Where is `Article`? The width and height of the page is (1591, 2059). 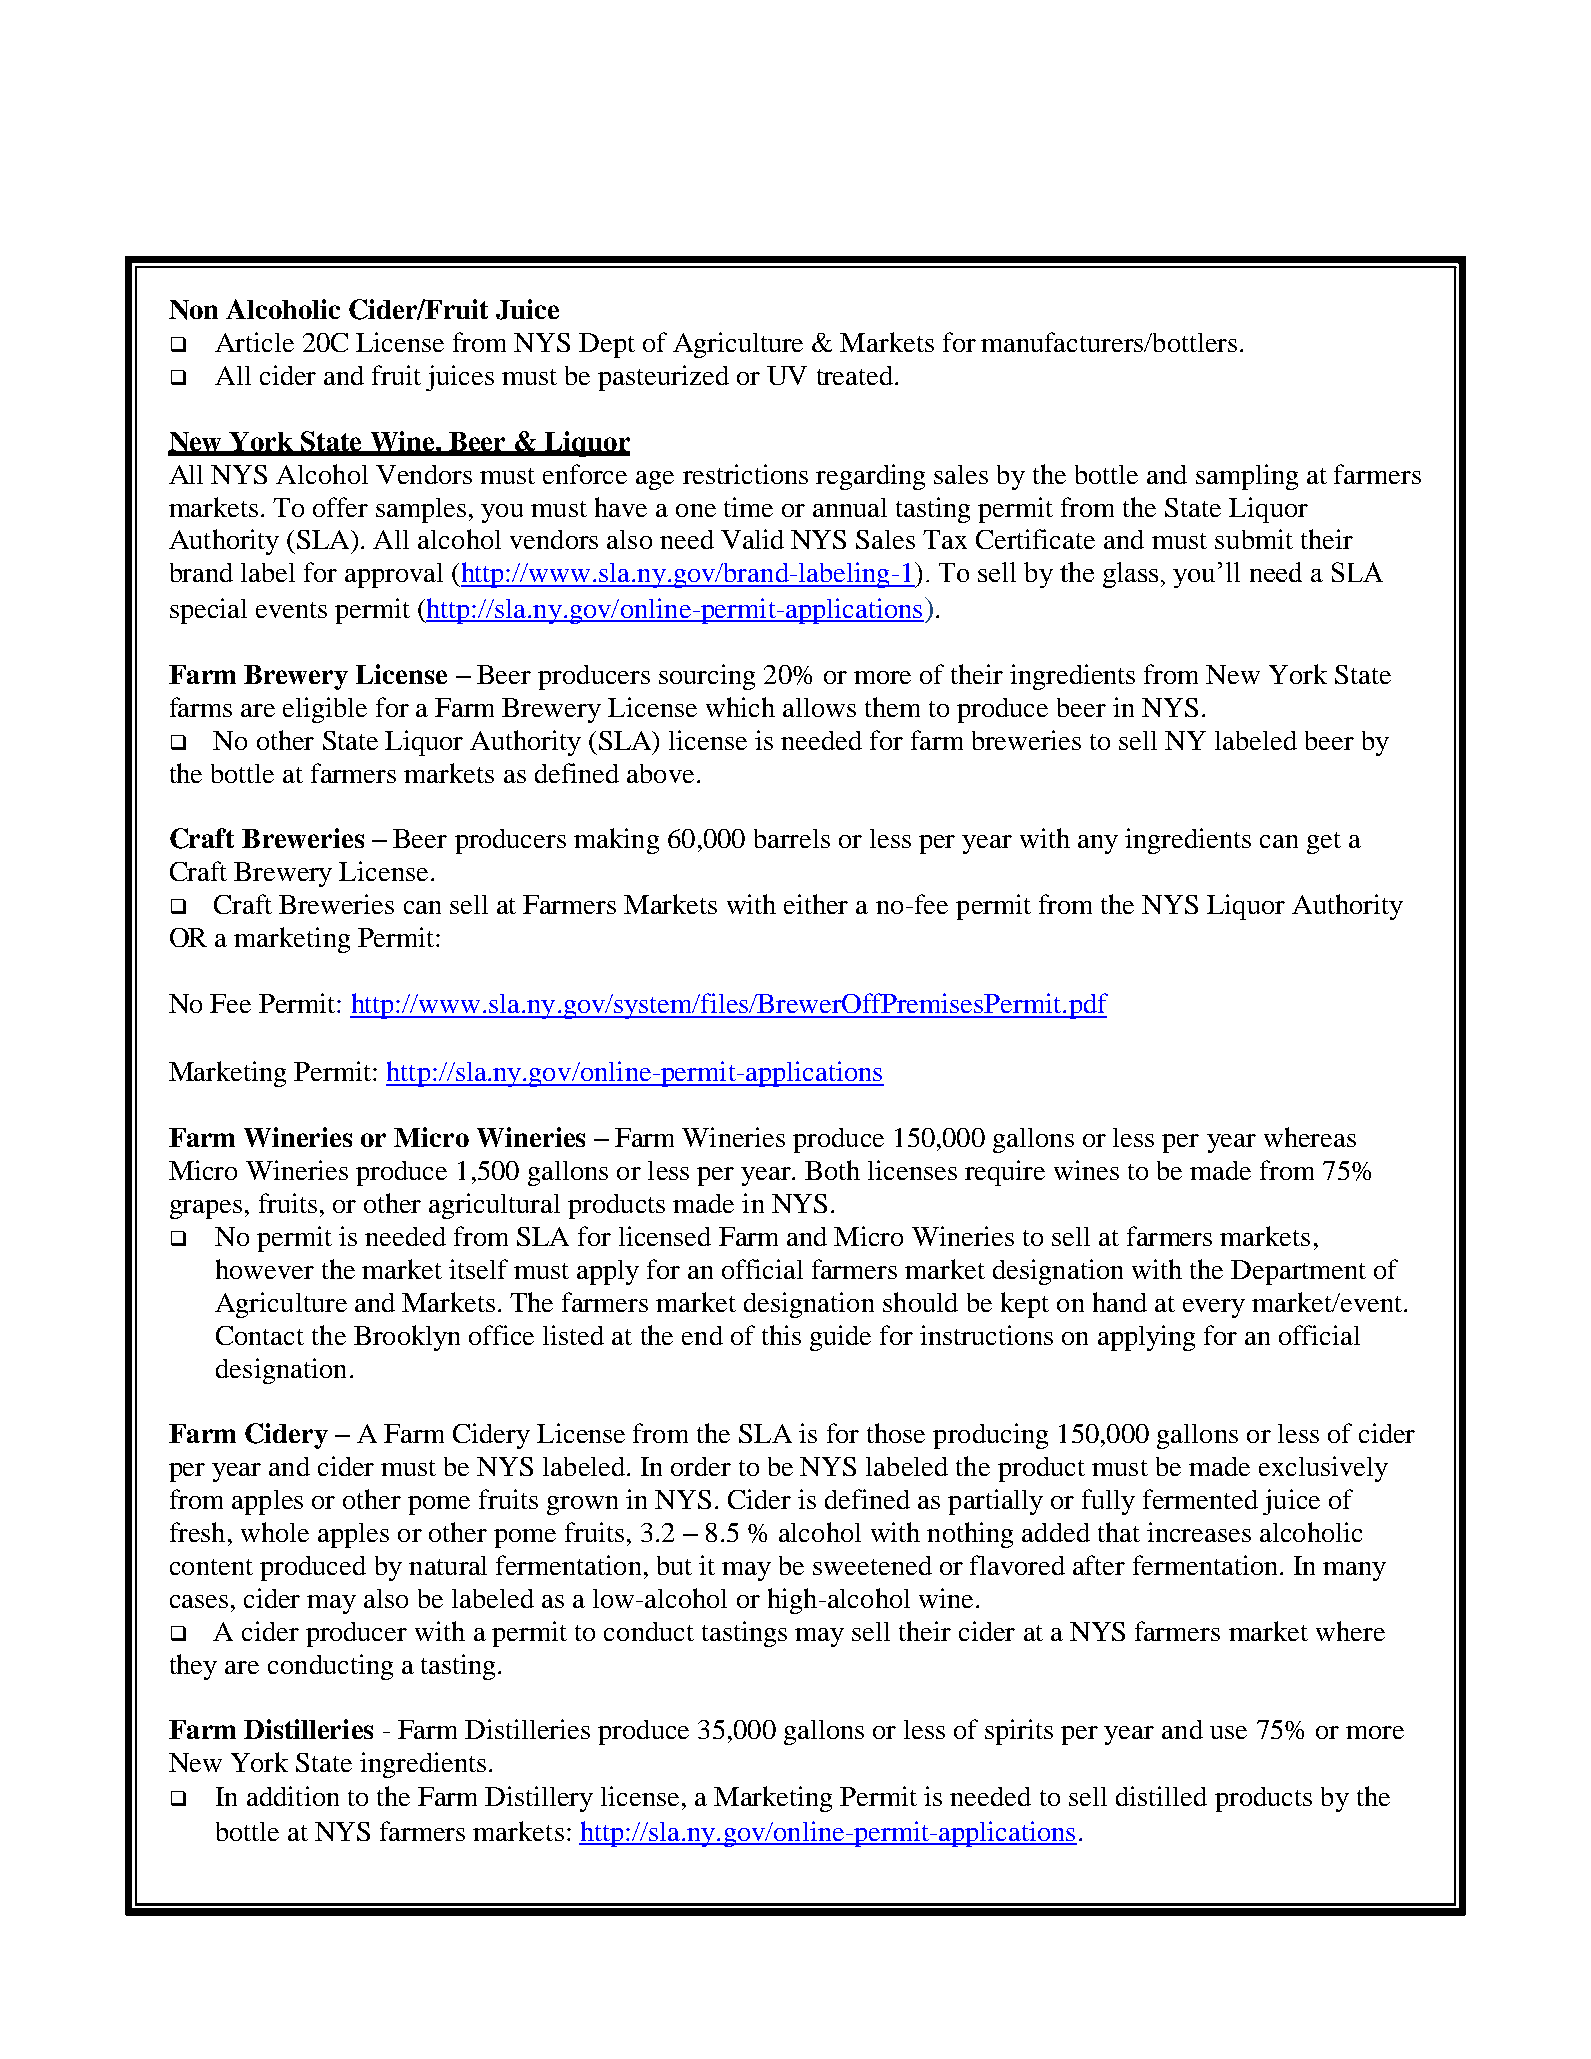
Article is located at coordinates (254, 342).
